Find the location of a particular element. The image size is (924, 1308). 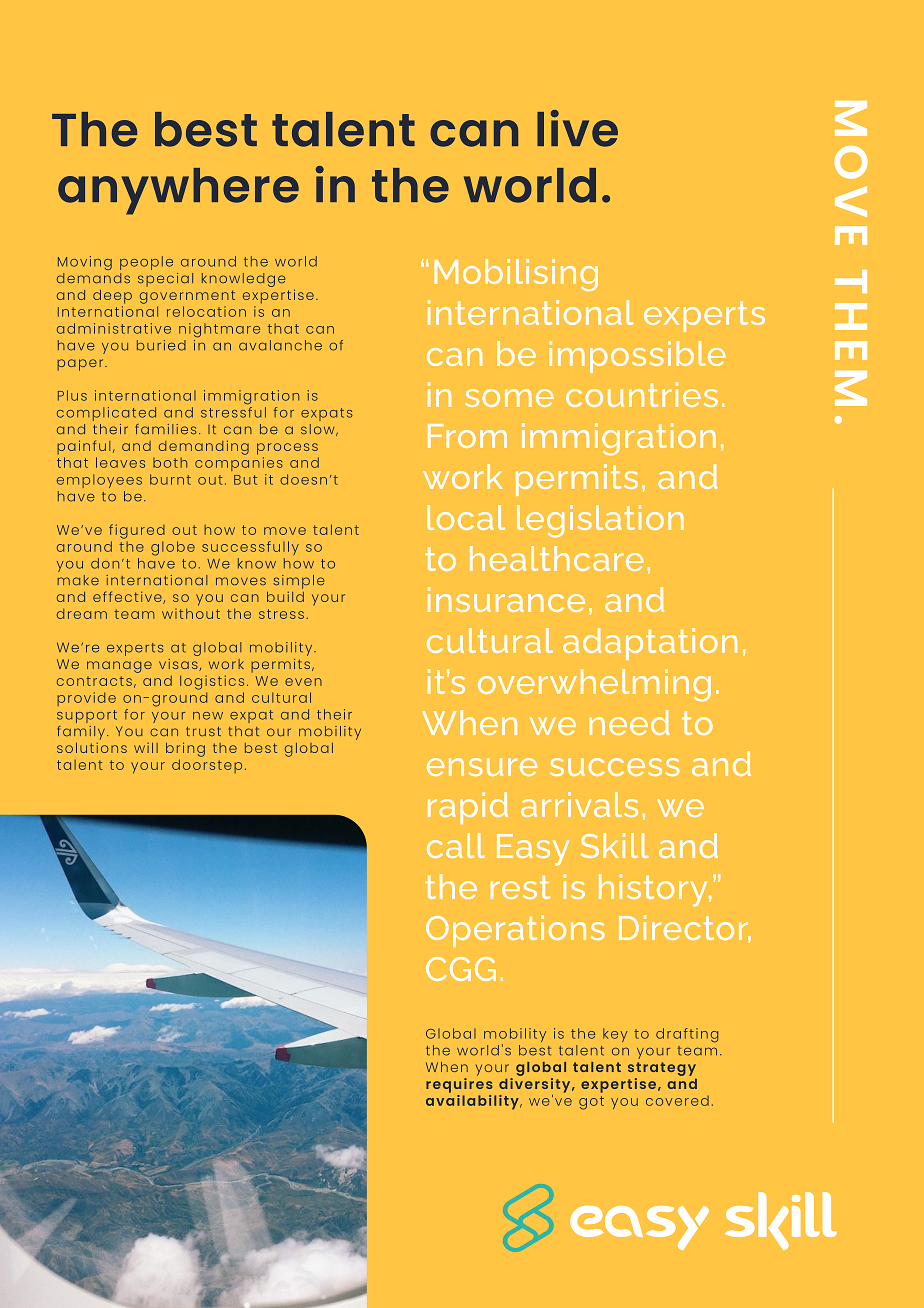

call is located at coordinates (456, 845).
